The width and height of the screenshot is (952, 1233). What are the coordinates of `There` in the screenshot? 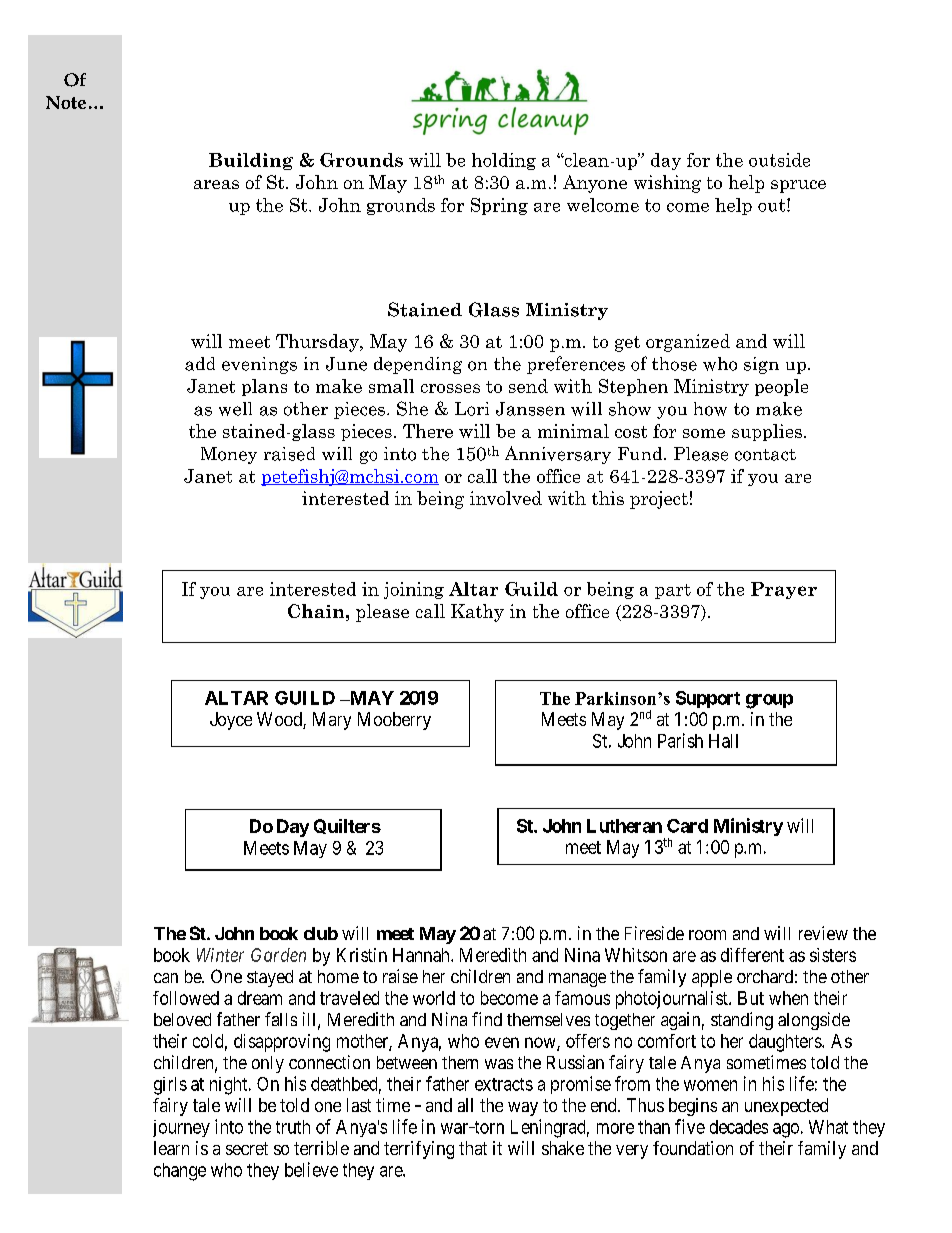 It's located at (428, 431).
